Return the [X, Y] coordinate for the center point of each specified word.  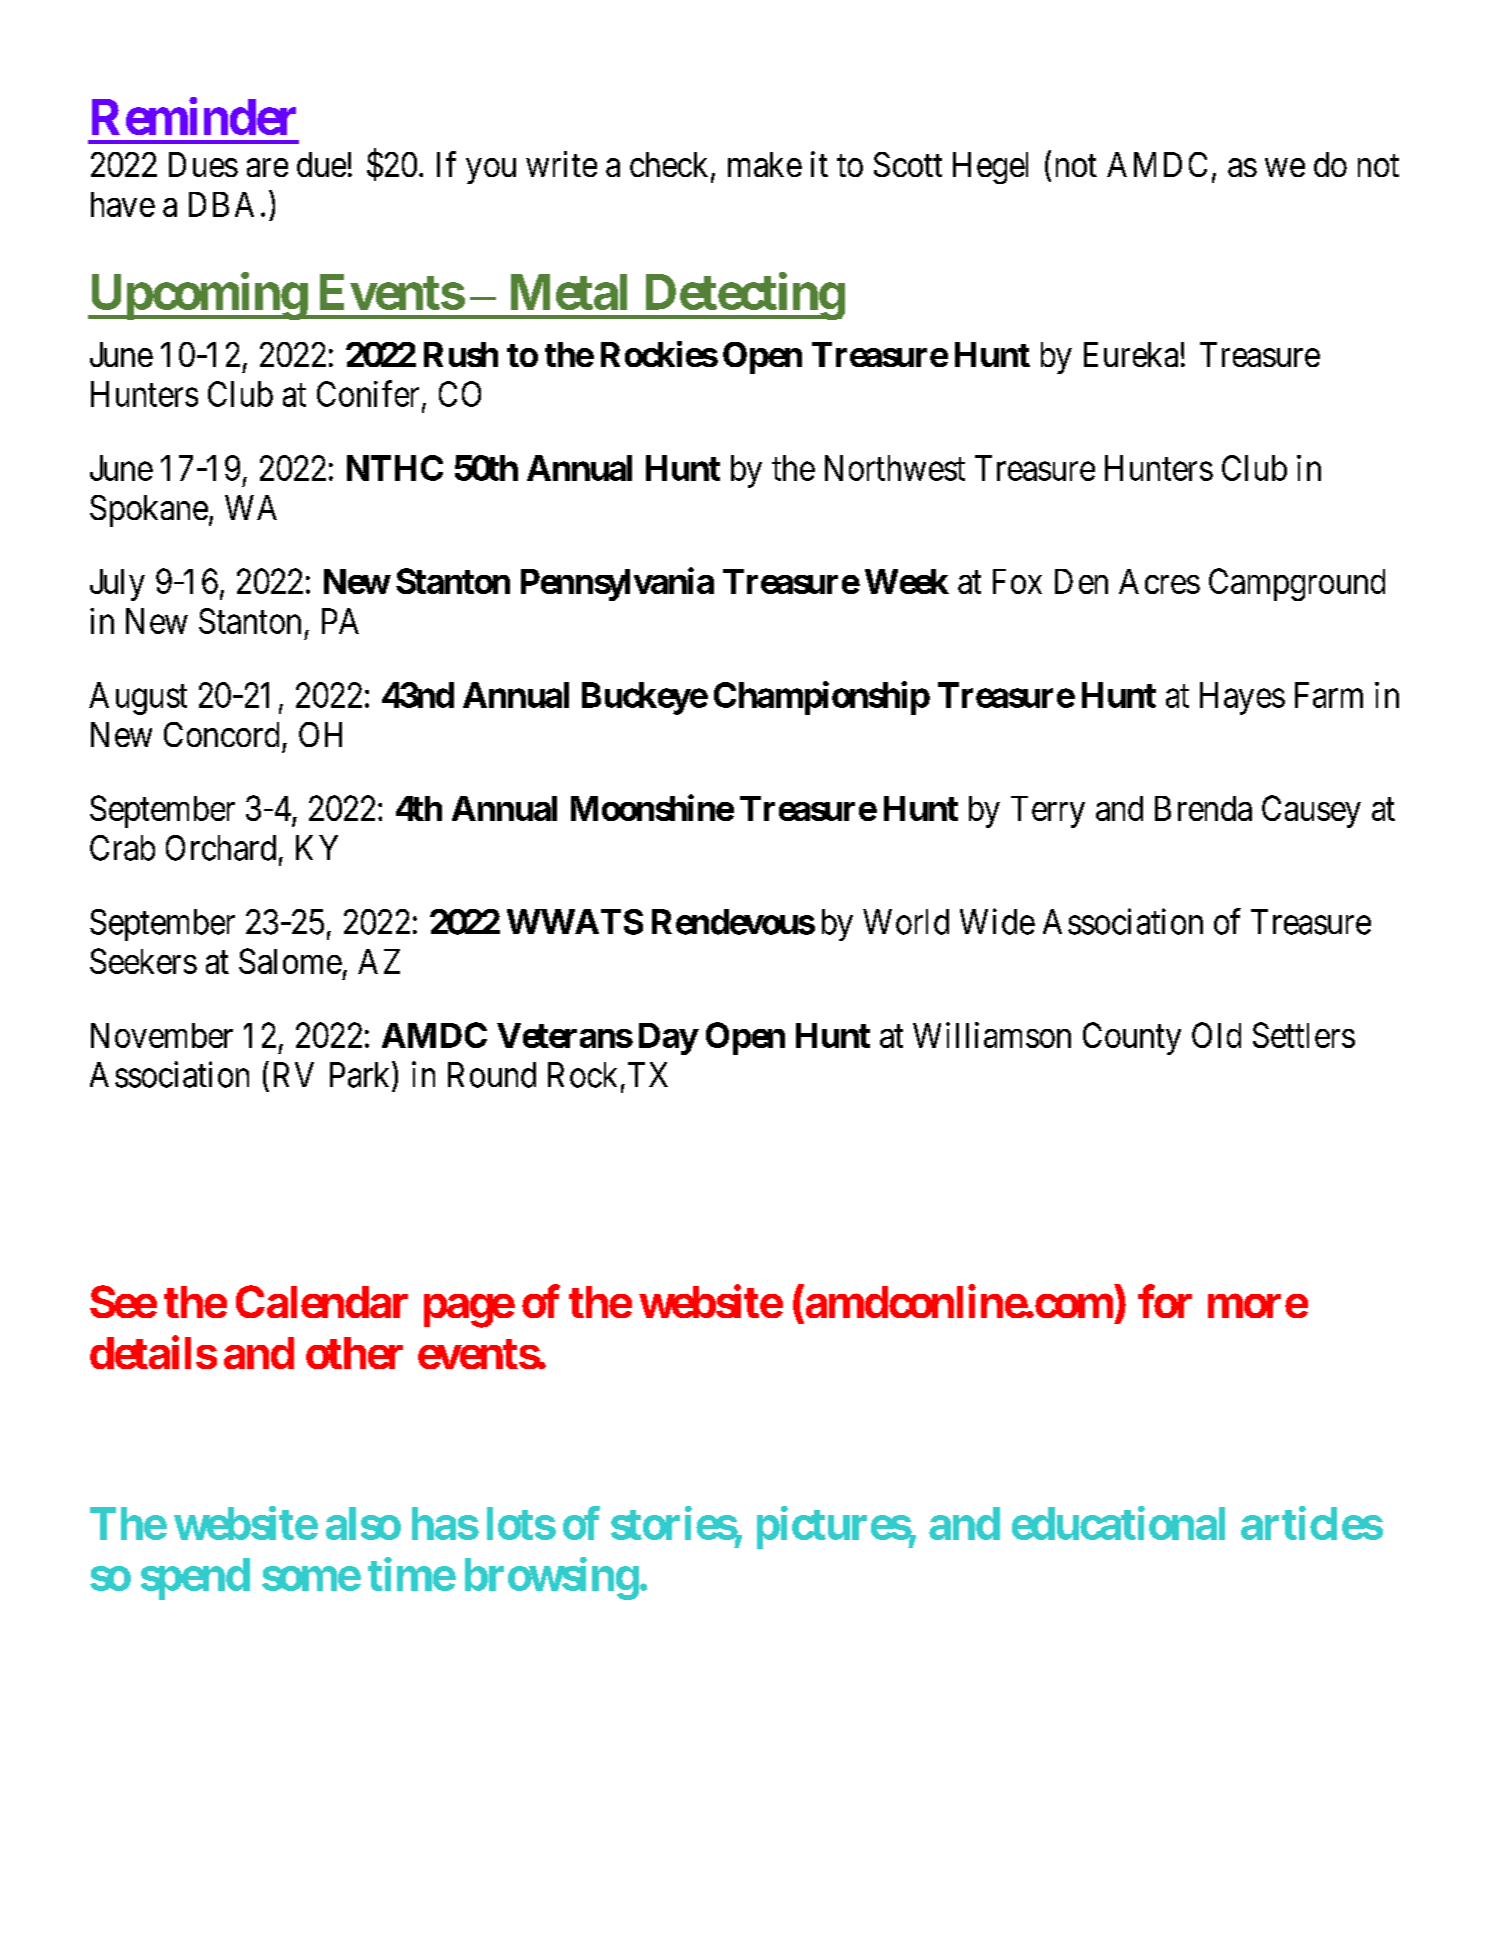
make [765, 164]
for [1165, 1301]
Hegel [990, 168]
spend [195, 1579]
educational [1118, 1523]
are [267, 168]
